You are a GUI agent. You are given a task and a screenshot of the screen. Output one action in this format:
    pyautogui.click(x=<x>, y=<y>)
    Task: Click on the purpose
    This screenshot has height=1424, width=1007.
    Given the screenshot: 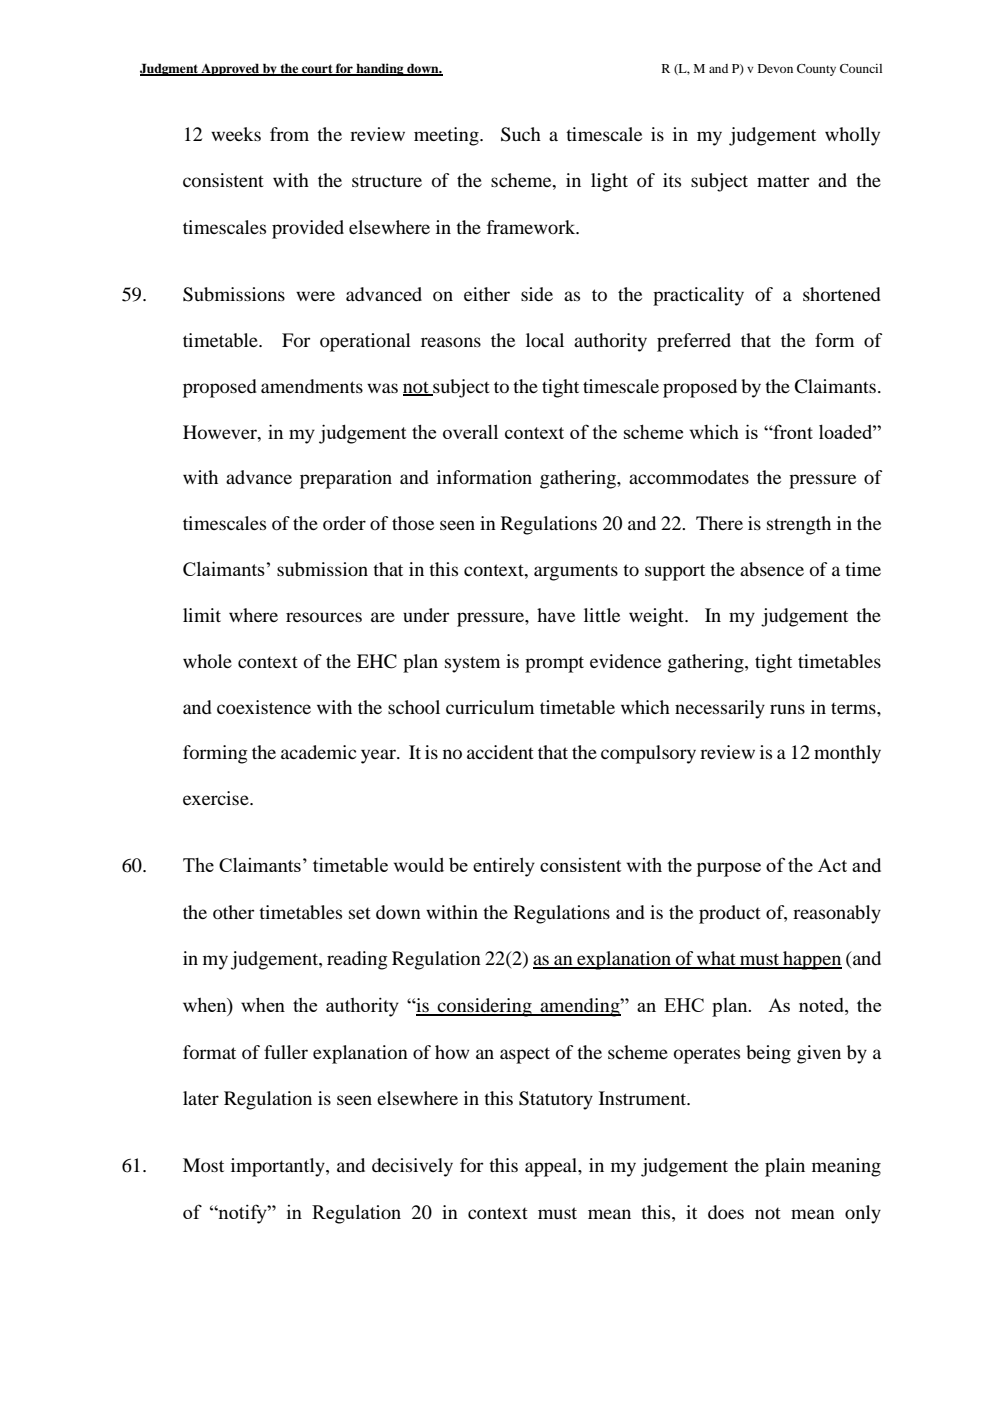 What is the action you would take?
    pyautogui.click(x=729, y=869)
